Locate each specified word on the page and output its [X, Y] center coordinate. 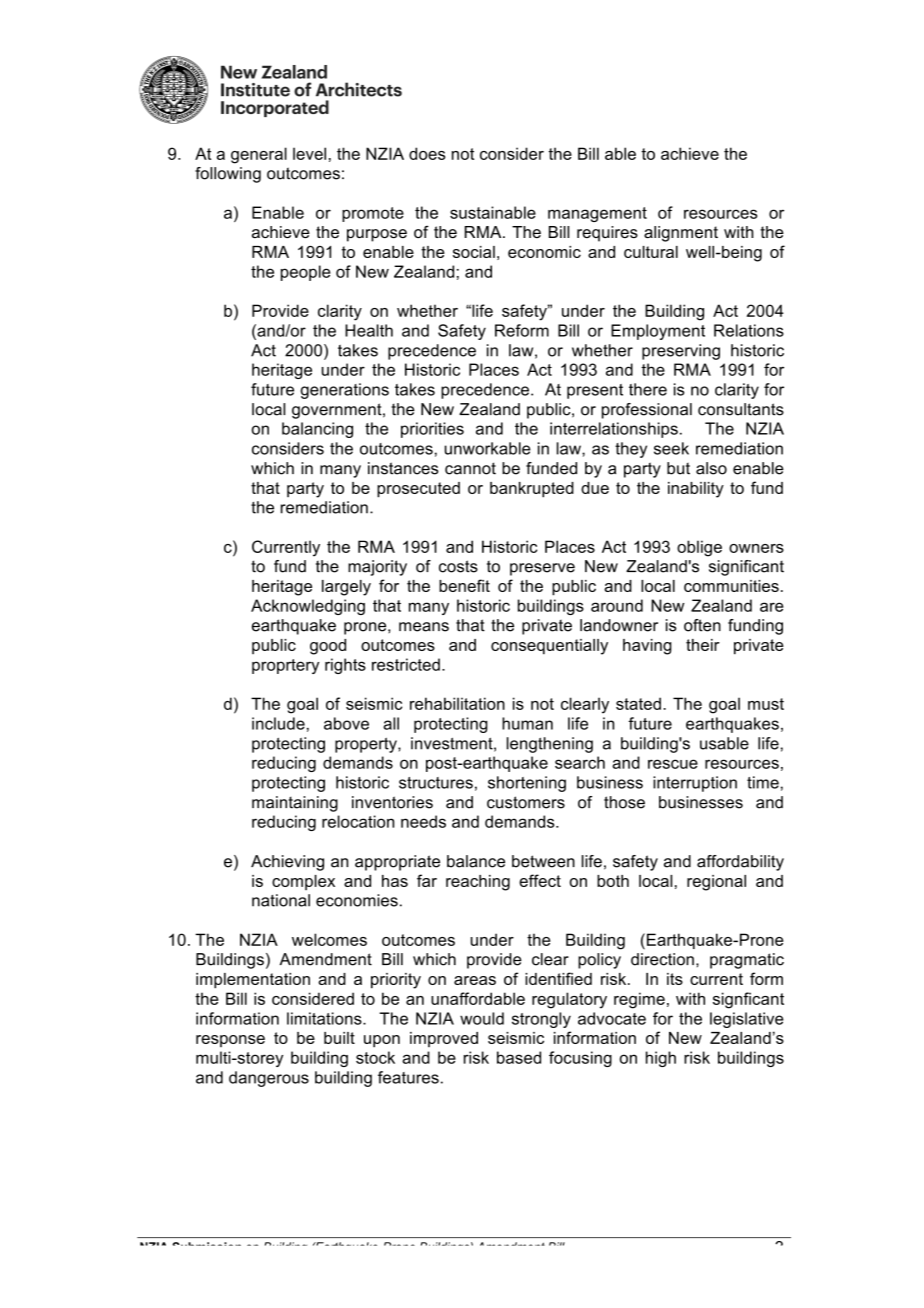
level [309, 153]
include [278, 723]
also [711, 468]
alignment [681, 234]
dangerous [269, 1079]
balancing [317, 430]
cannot [470, 468]
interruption [695, 784]
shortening [527, 784]
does [427, 153]
